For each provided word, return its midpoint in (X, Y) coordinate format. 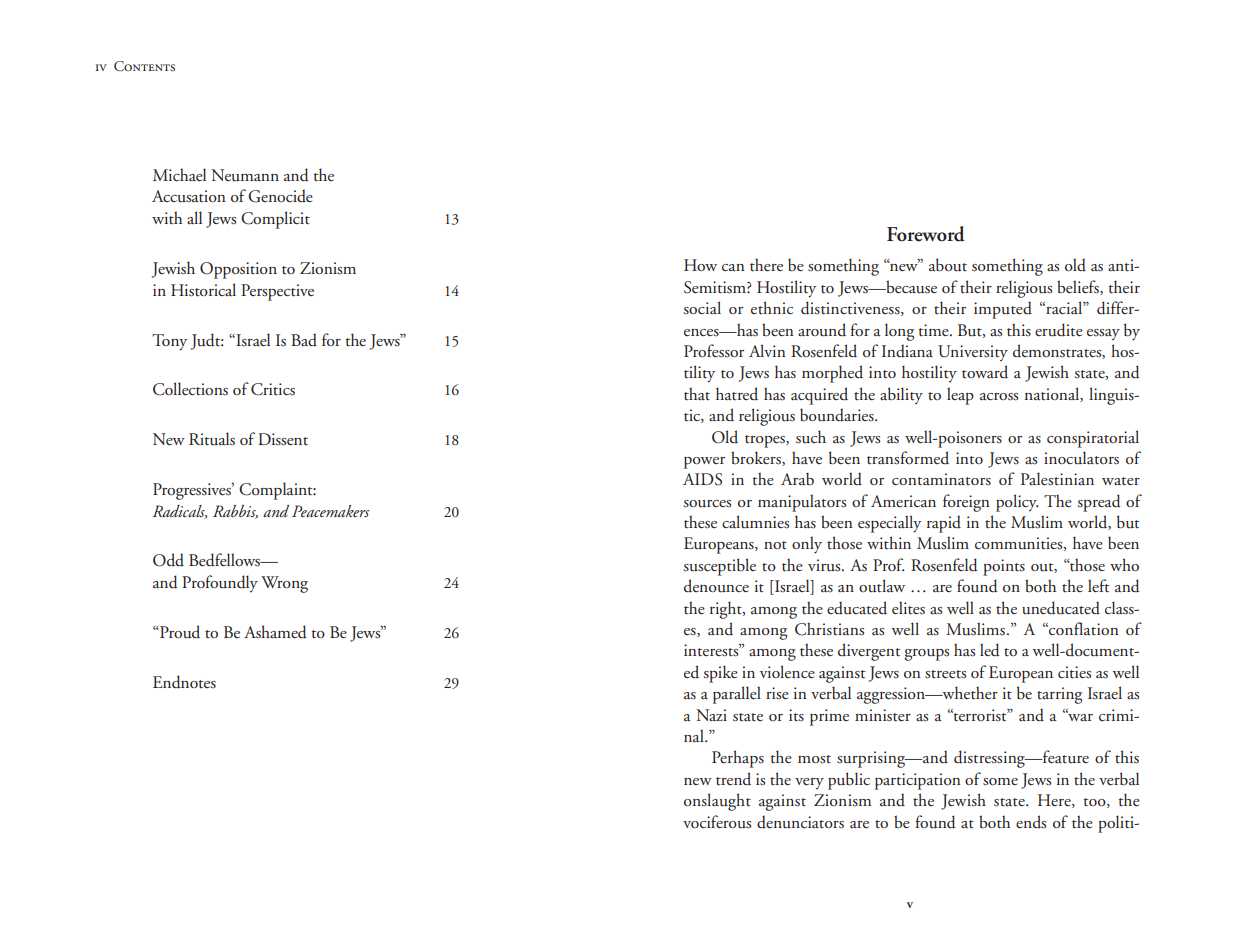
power (704, 463)
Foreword (926, 234)
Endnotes (184, 682)
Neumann (245, 175)
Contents (144, 66)
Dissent (283, 439)
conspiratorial (1093, 439)
